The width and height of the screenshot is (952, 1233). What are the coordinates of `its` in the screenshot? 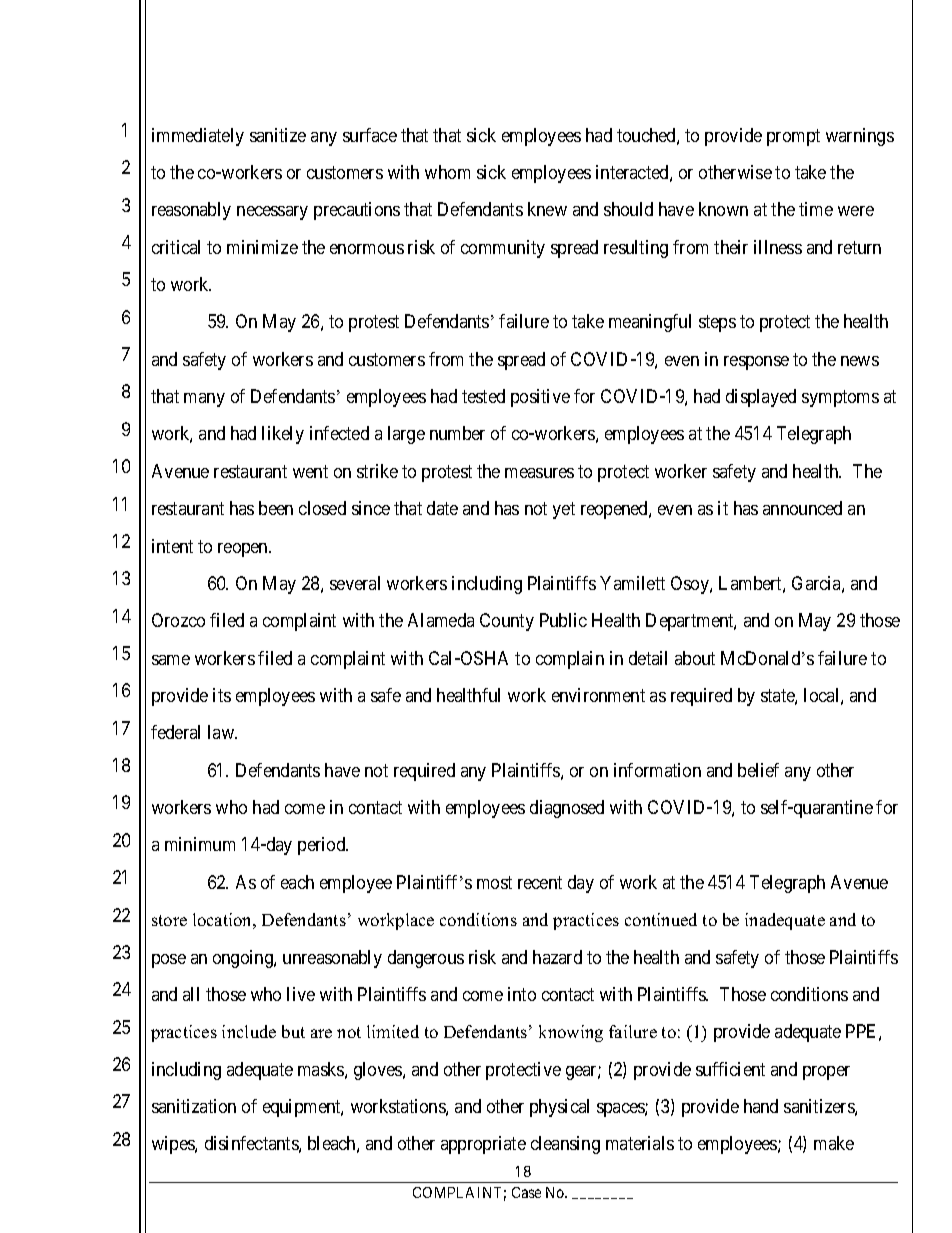 It's located at (222, 695).
